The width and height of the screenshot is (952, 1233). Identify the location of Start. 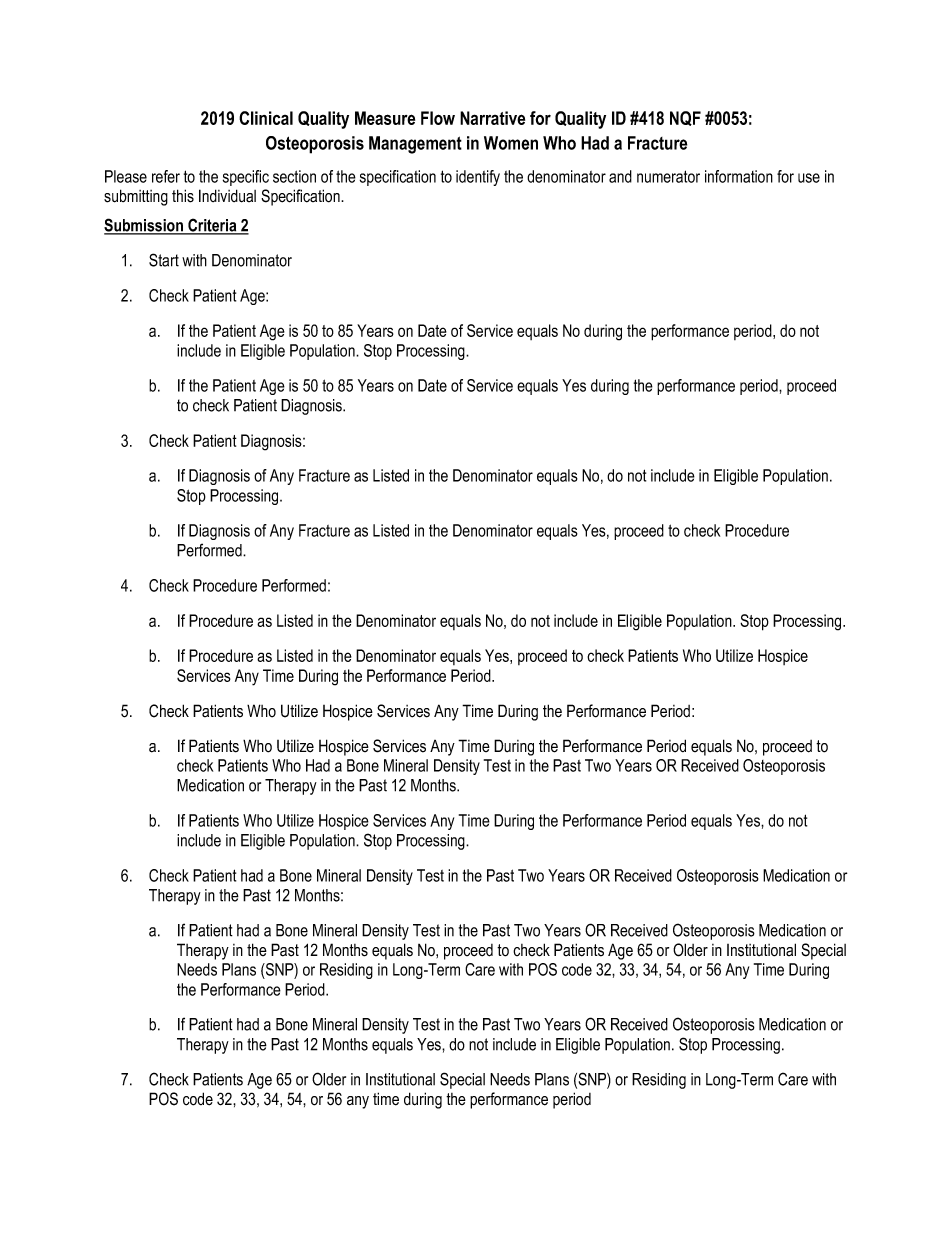
(164, 260).
